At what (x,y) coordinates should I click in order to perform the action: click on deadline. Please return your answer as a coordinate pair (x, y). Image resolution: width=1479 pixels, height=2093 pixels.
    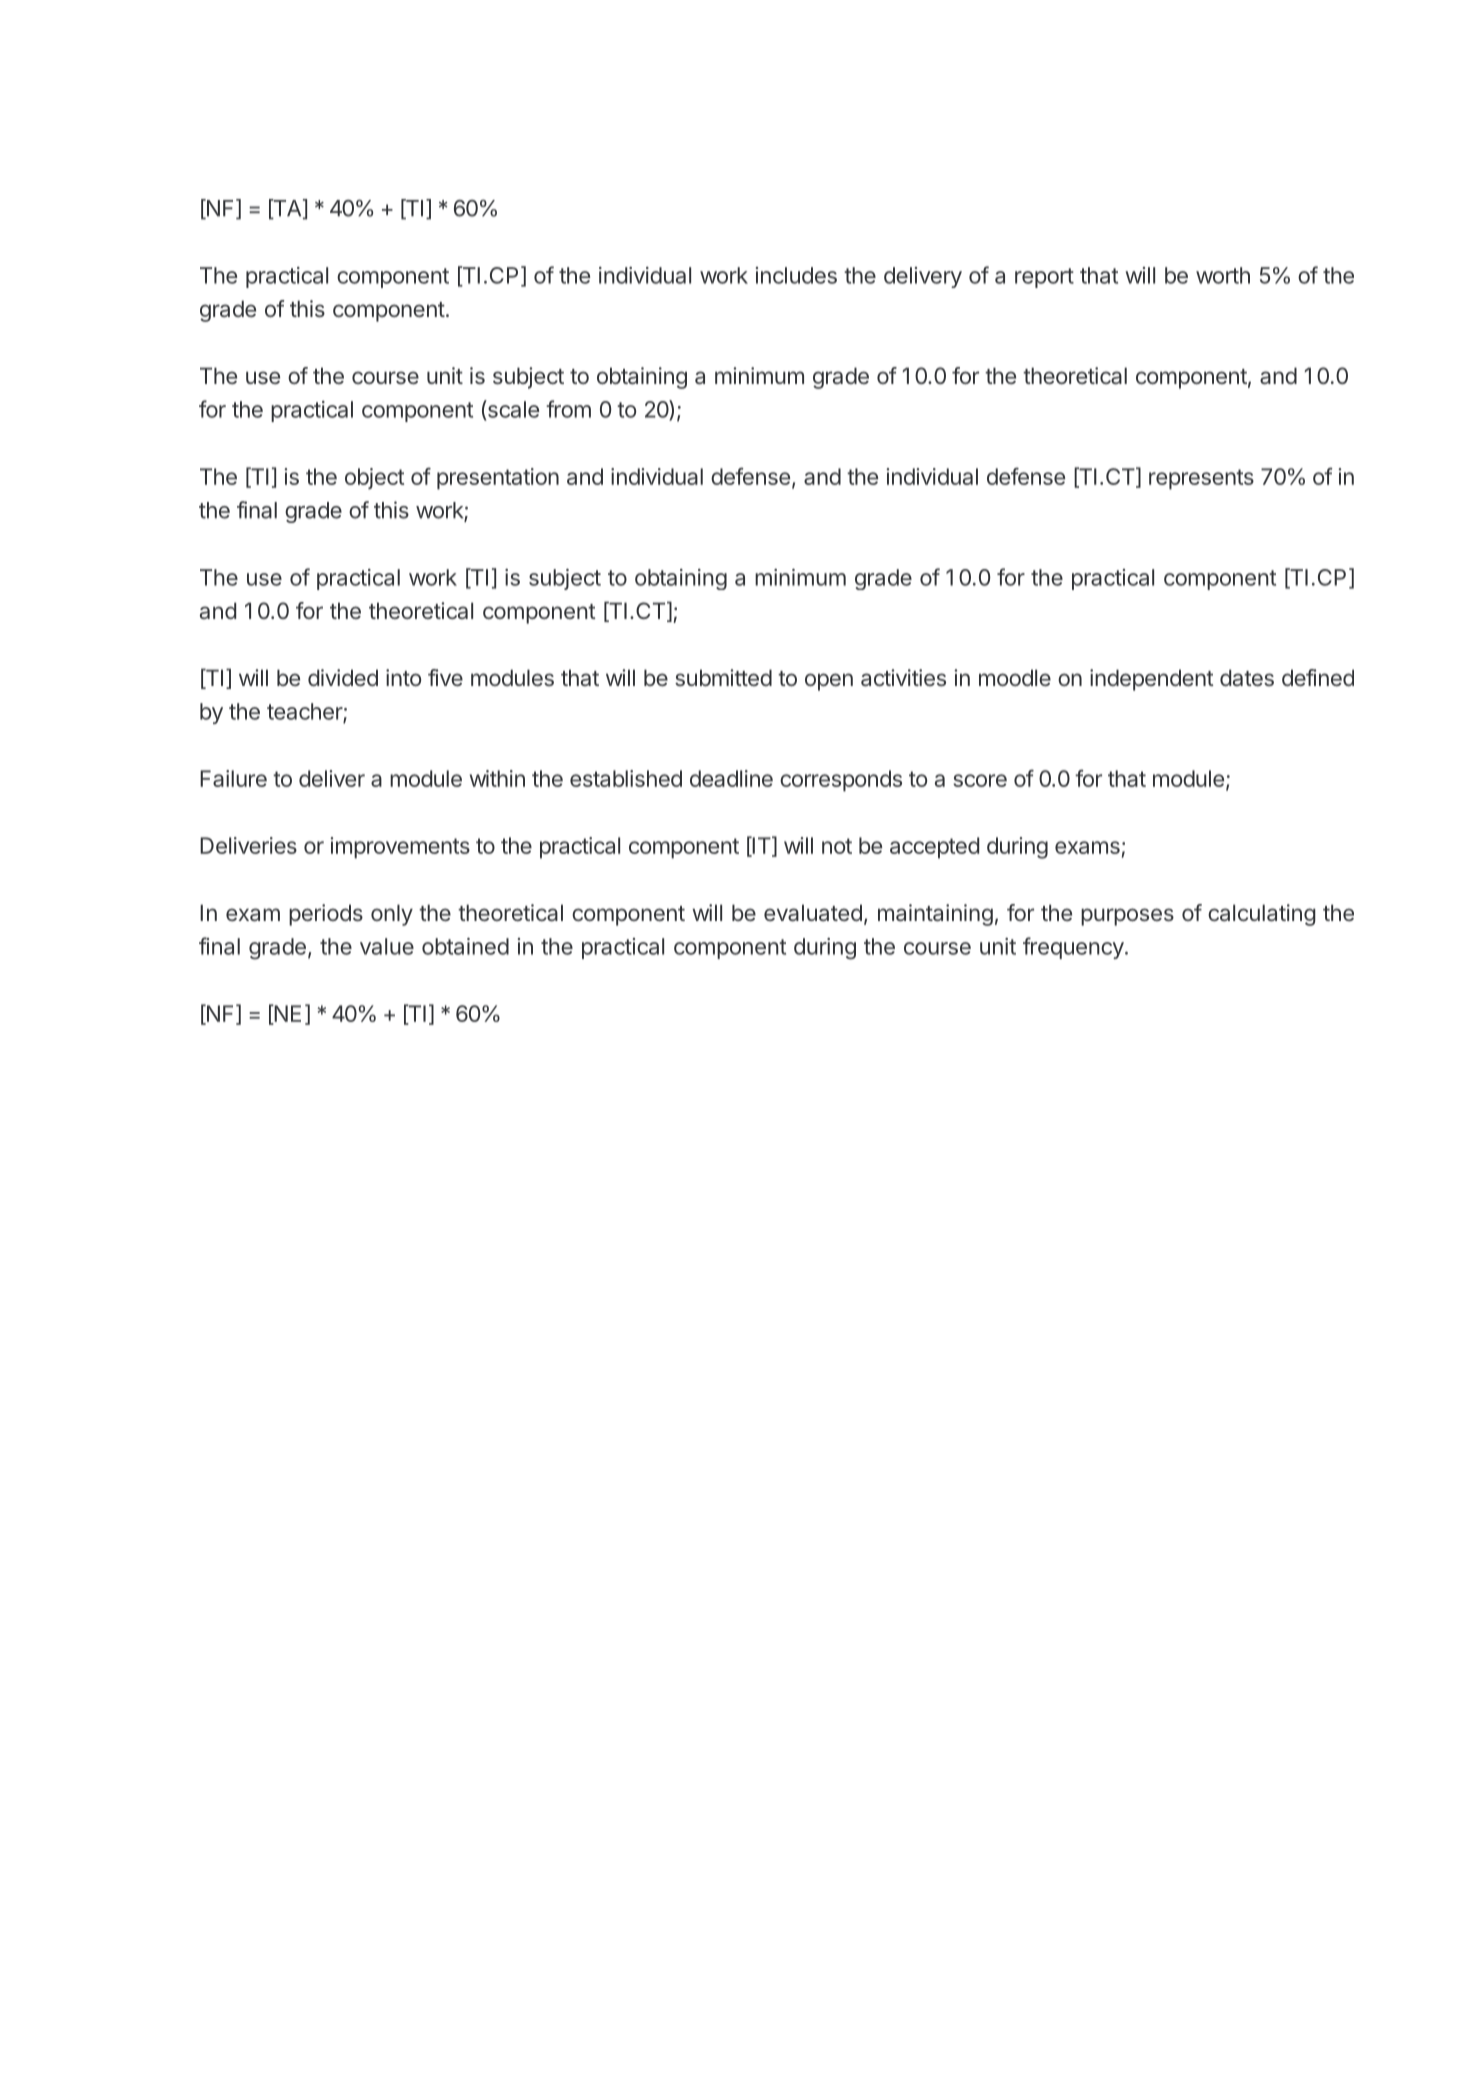
    Looking at the image, I should click on (731, 778).
